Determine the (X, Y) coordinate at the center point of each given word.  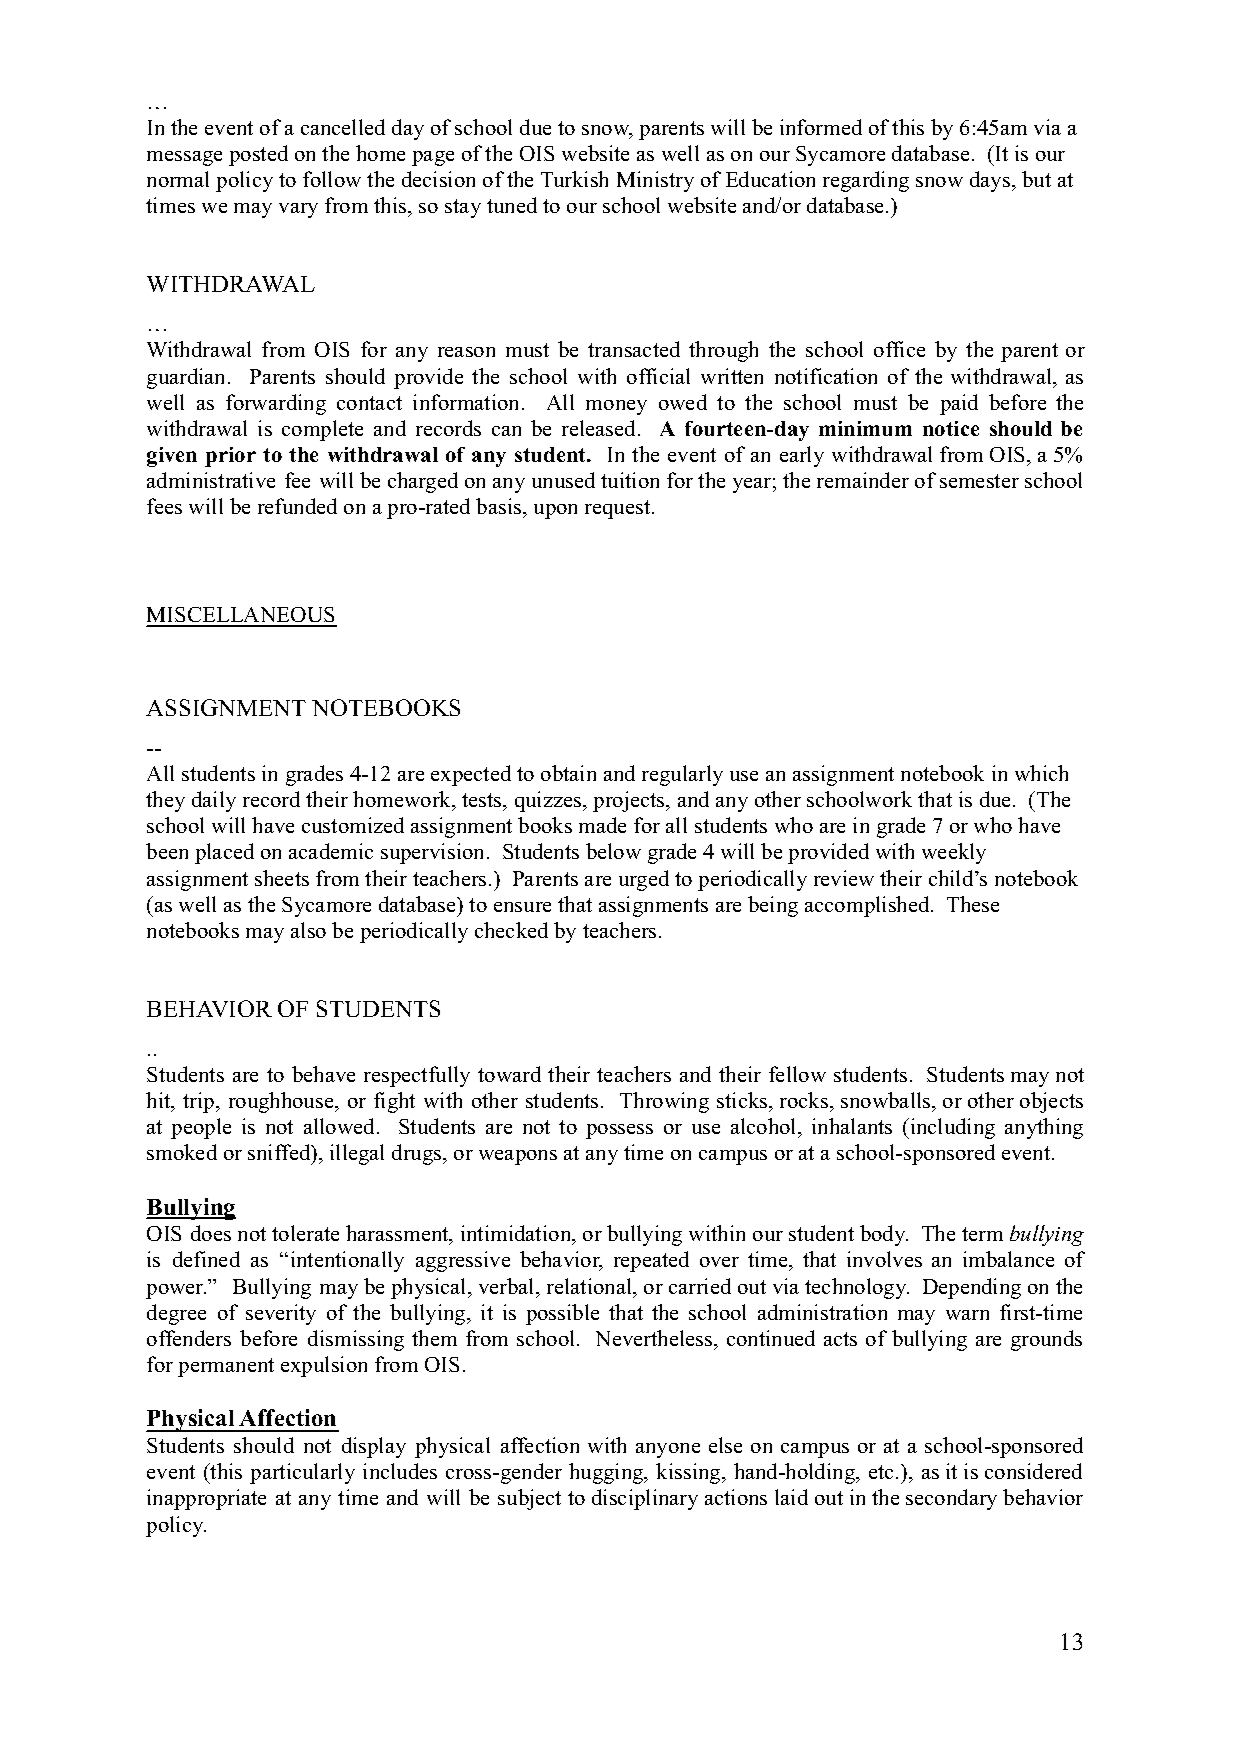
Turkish (574, 179)
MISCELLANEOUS (242, 616)
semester (979, 481)
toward (509, 1074)
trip (200, 1102)
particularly (302, 1473)
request (619, 509)
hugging (607, 1473)
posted (258, 155)
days (991, 181)
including (951, 1128)
